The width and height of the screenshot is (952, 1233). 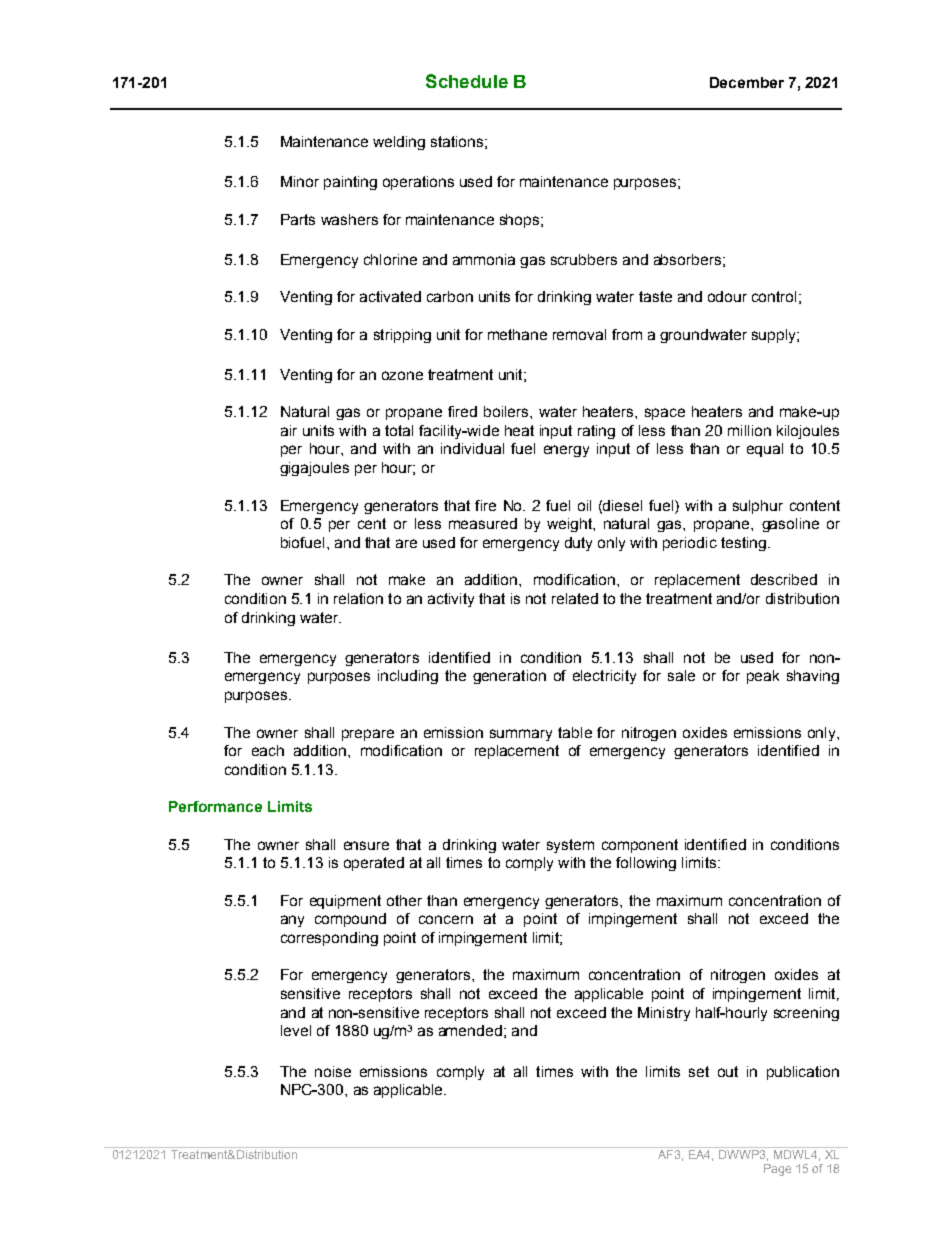 What do you see at coordinates (289, 430) in the screenshot?
I see `air` at bounding box center [289, 430].
